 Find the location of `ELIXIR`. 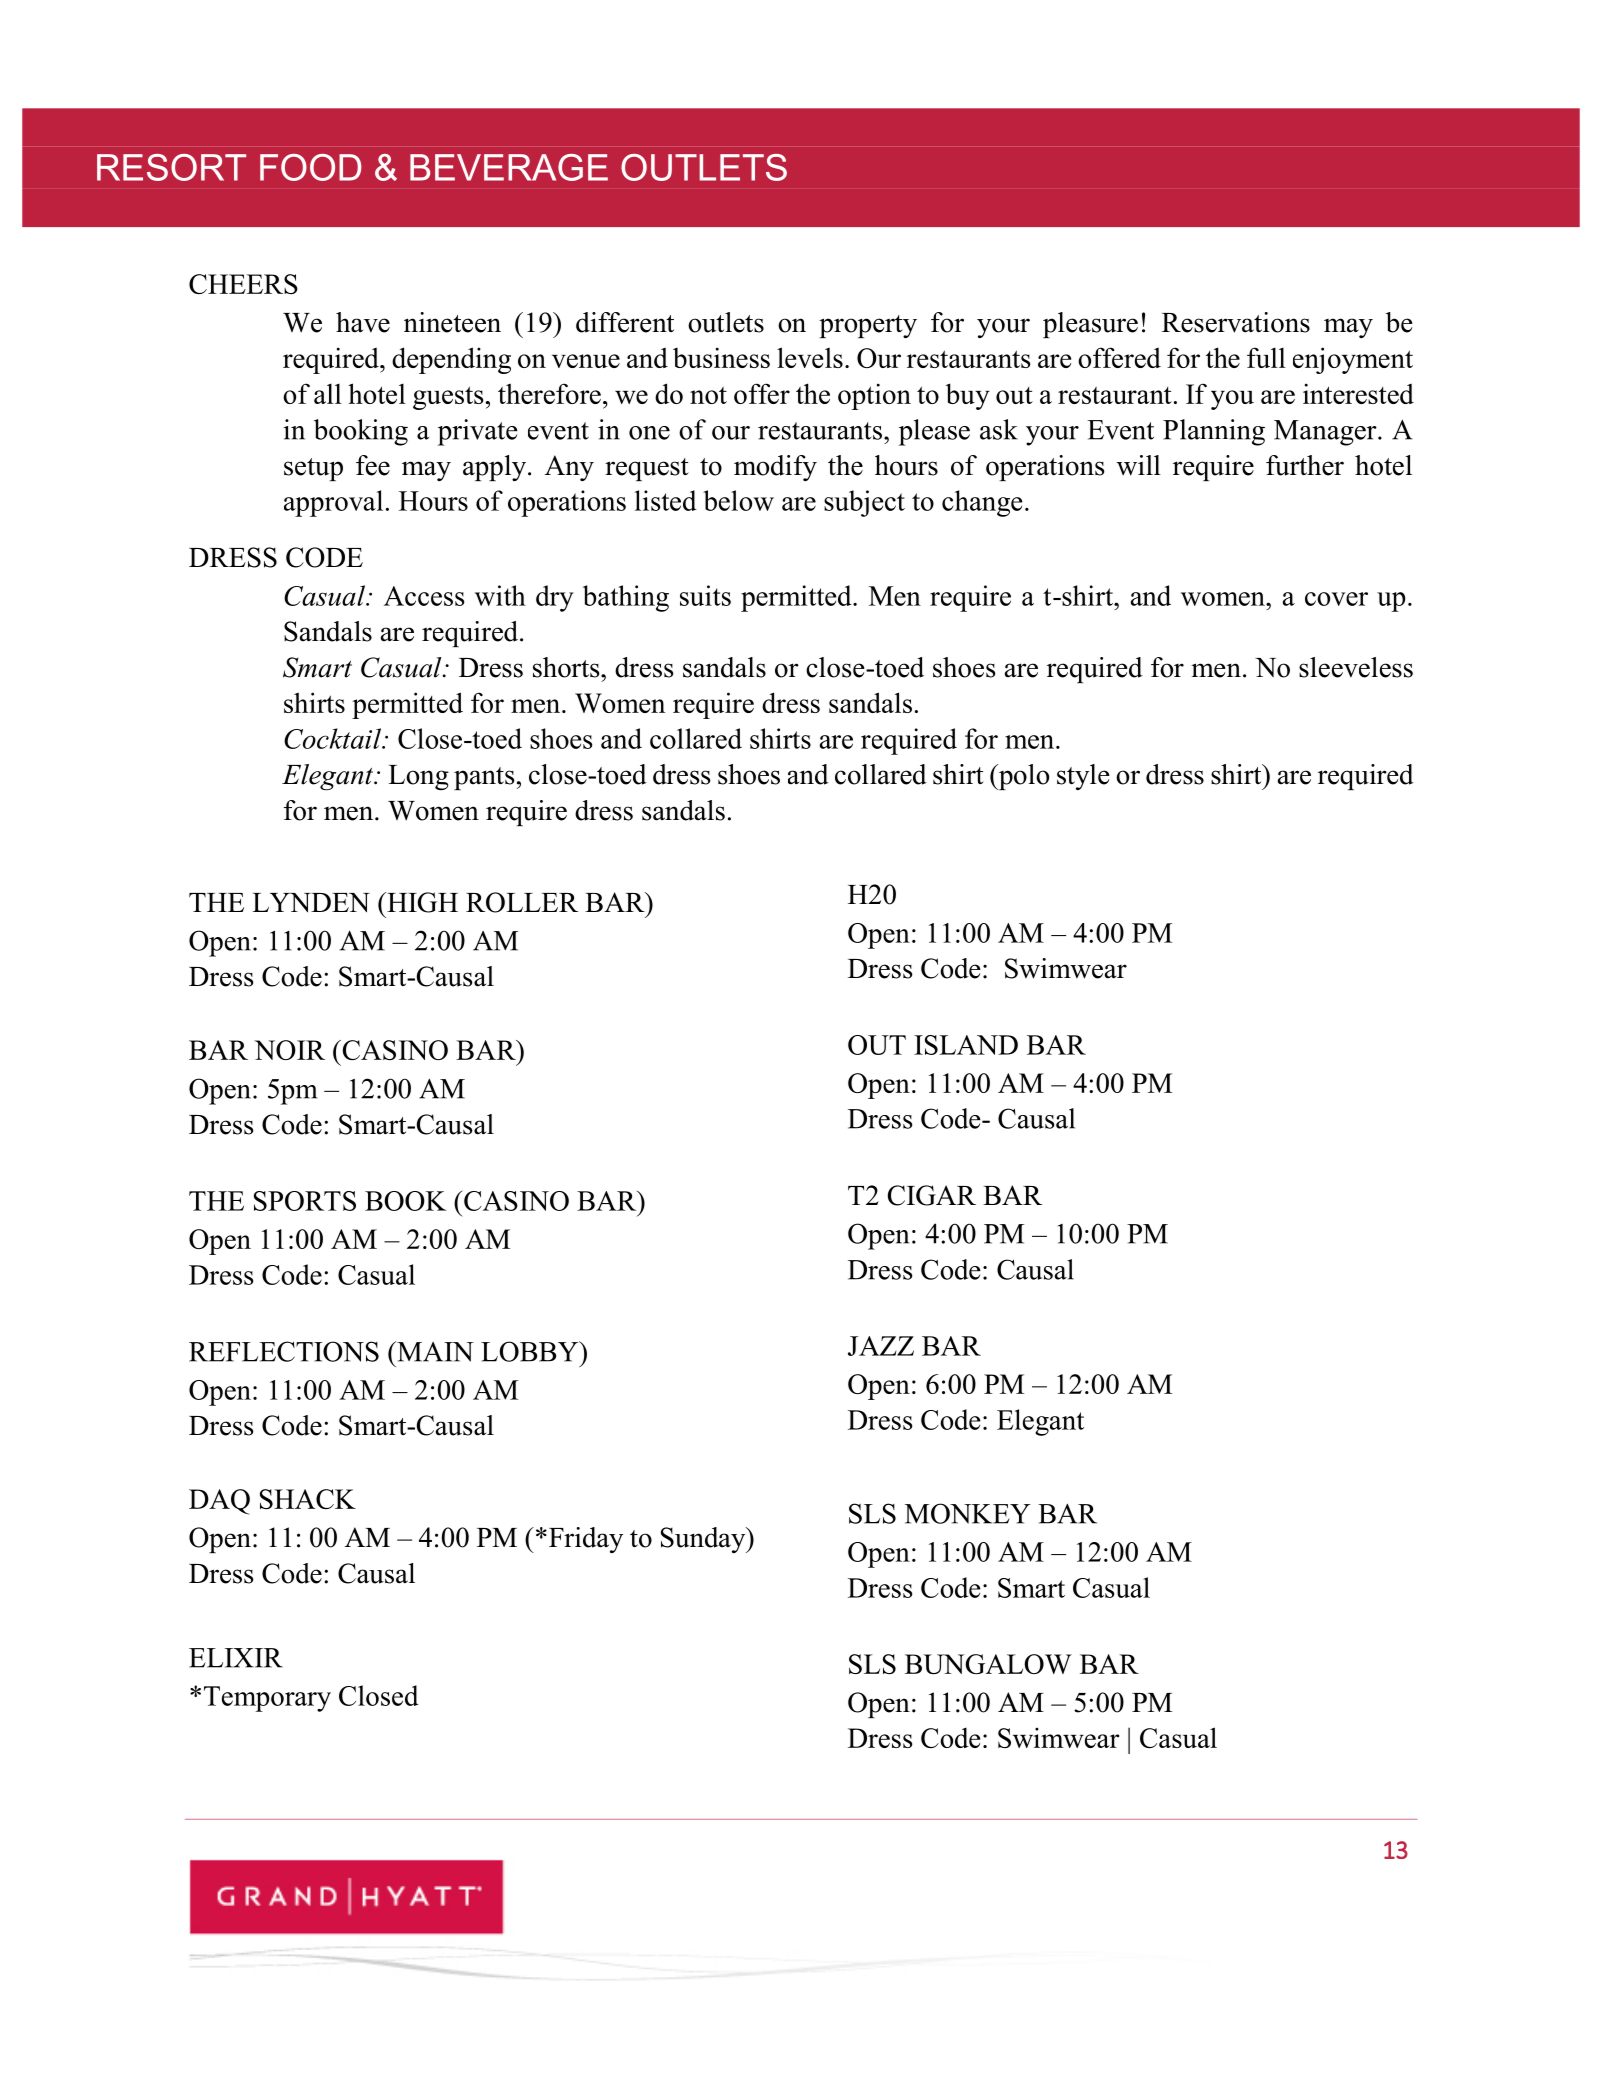

ELIXIR is located at coordinates (236, 1658).
